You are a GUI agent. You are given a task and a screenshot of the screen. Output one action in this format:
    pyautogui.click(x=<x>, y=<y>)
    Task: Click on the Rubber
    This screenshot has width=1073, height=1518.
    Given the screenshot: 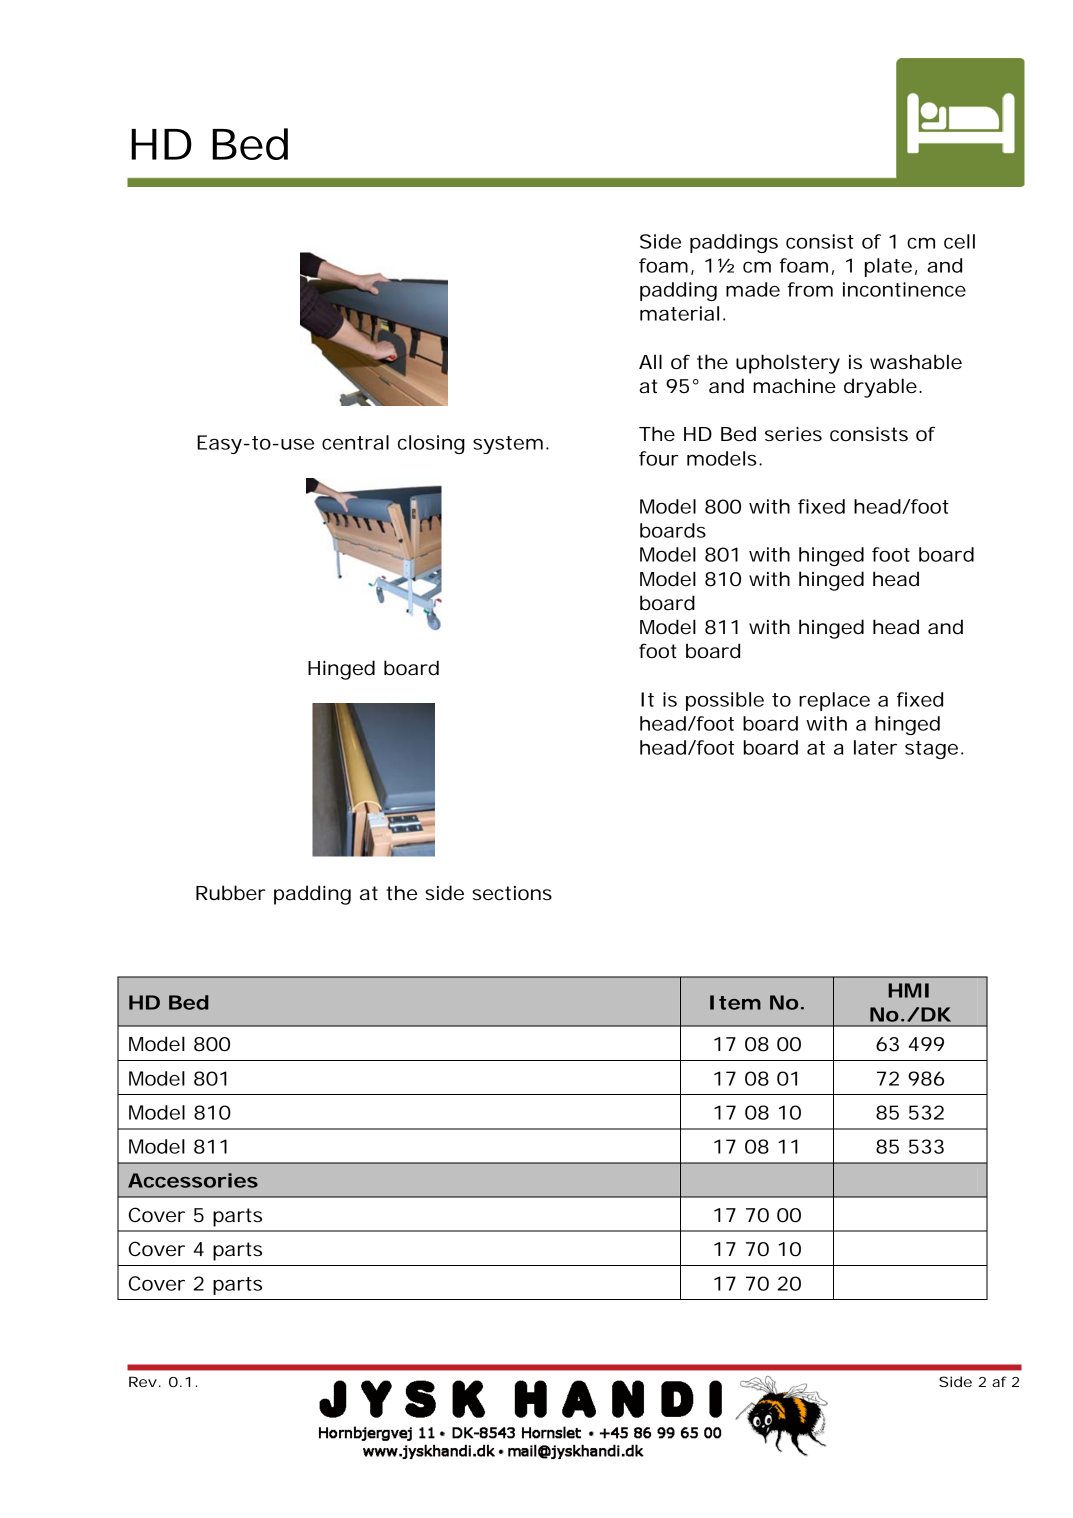 What is the action you would take?
    pyautogui.click(x=231, y=893)
